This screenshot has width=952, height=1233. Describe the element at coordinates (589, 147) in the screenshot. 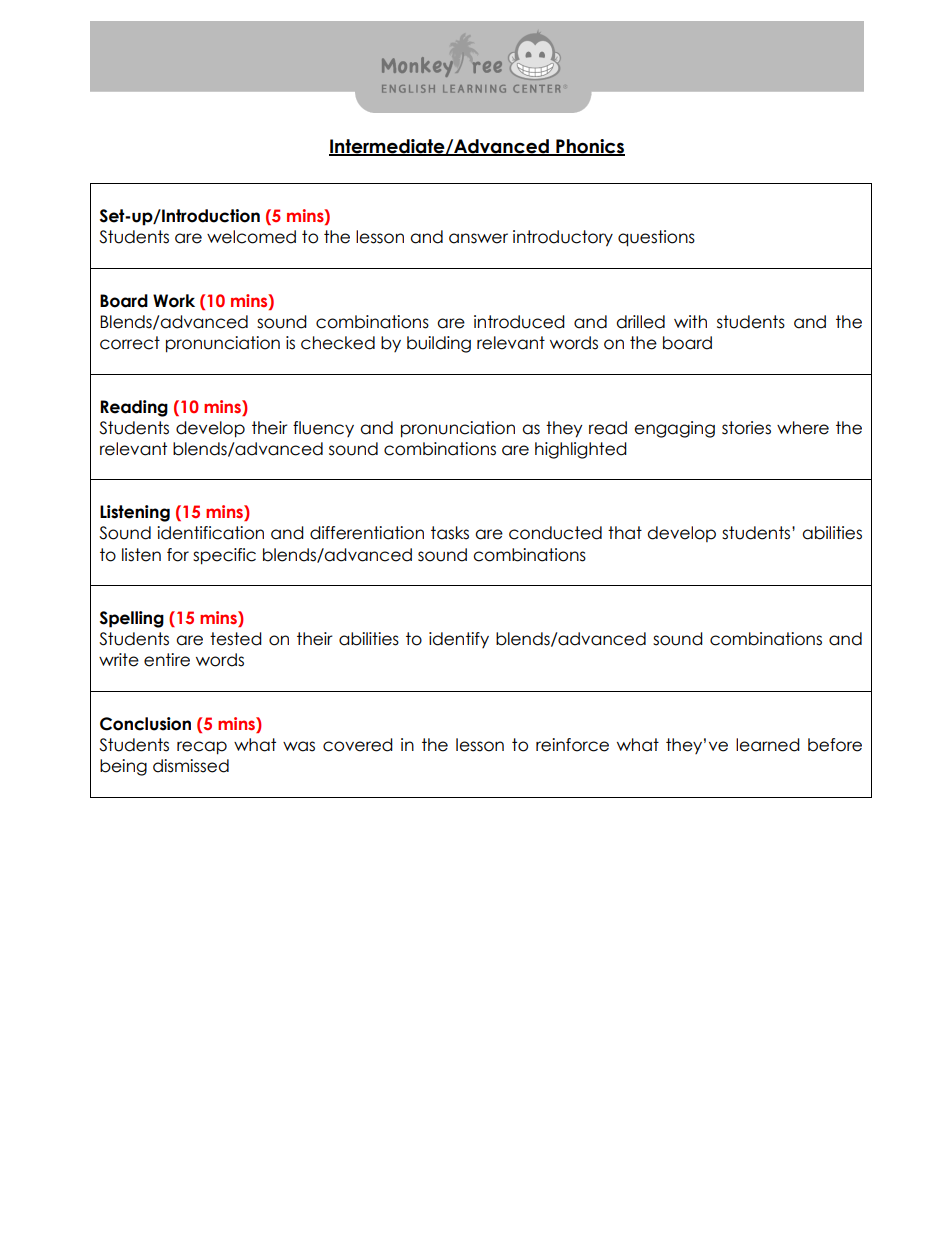

I see `Phonics` at that location.
